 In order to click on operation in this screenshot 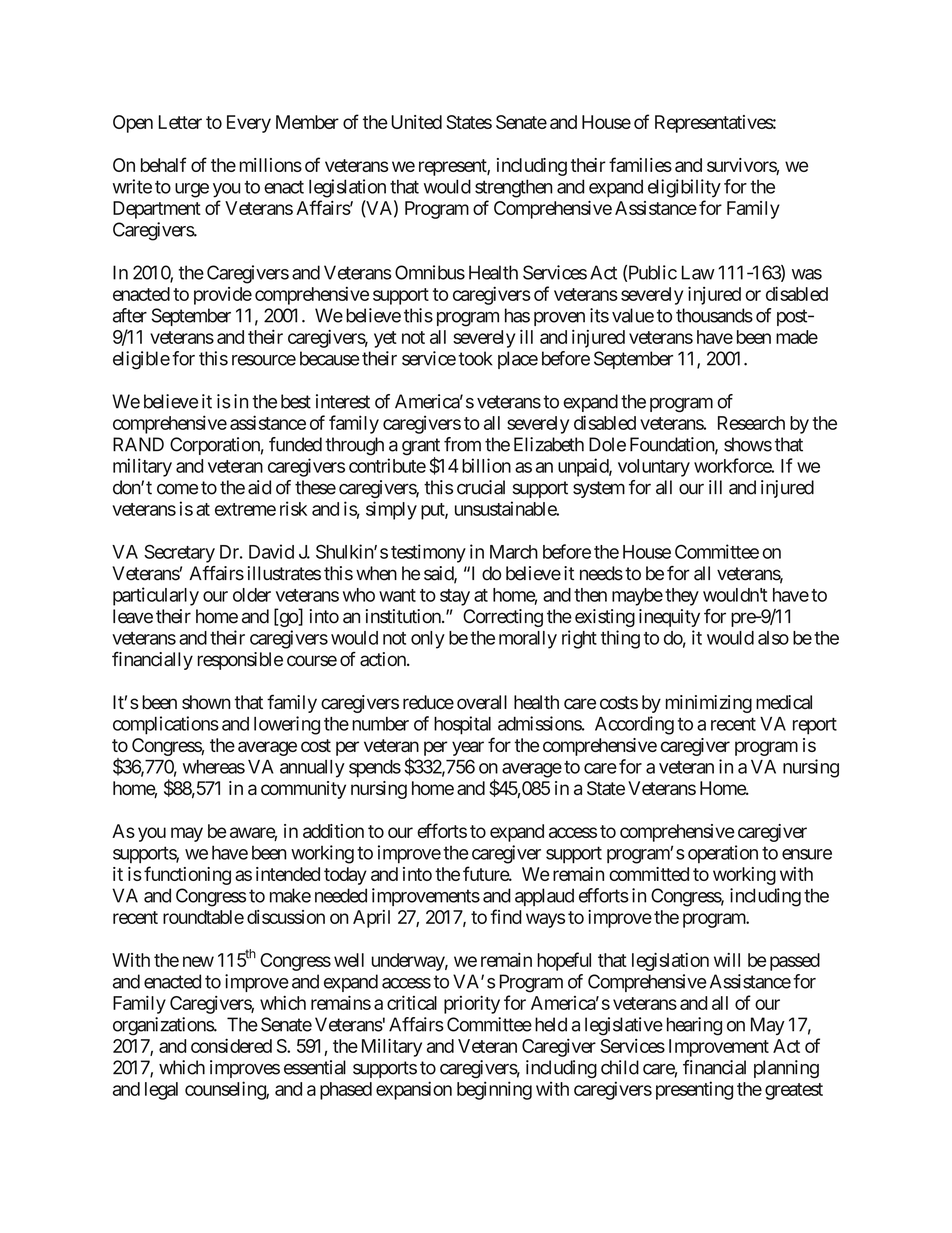, I will do `click(723, 854)`.
